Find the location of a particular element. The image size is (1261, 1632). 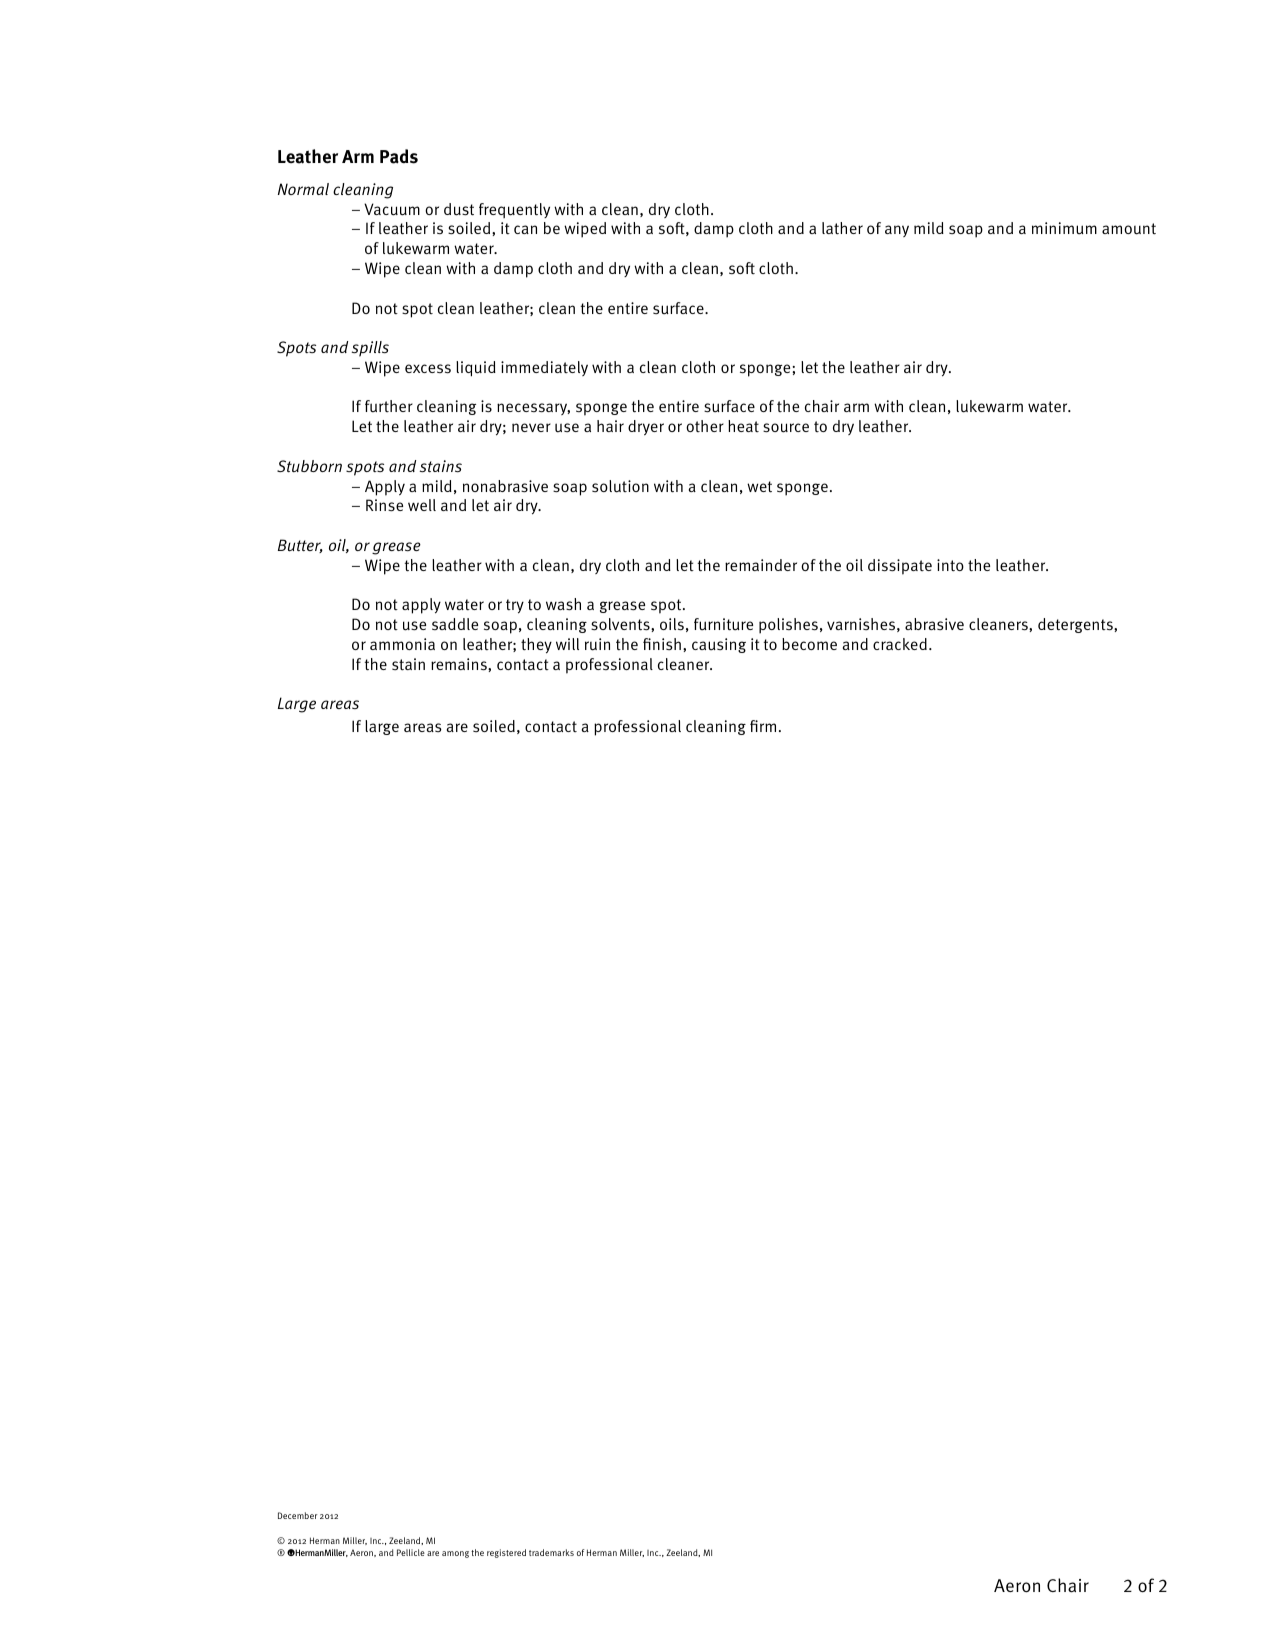

Vacuum is located at coordinates (392, 209).
